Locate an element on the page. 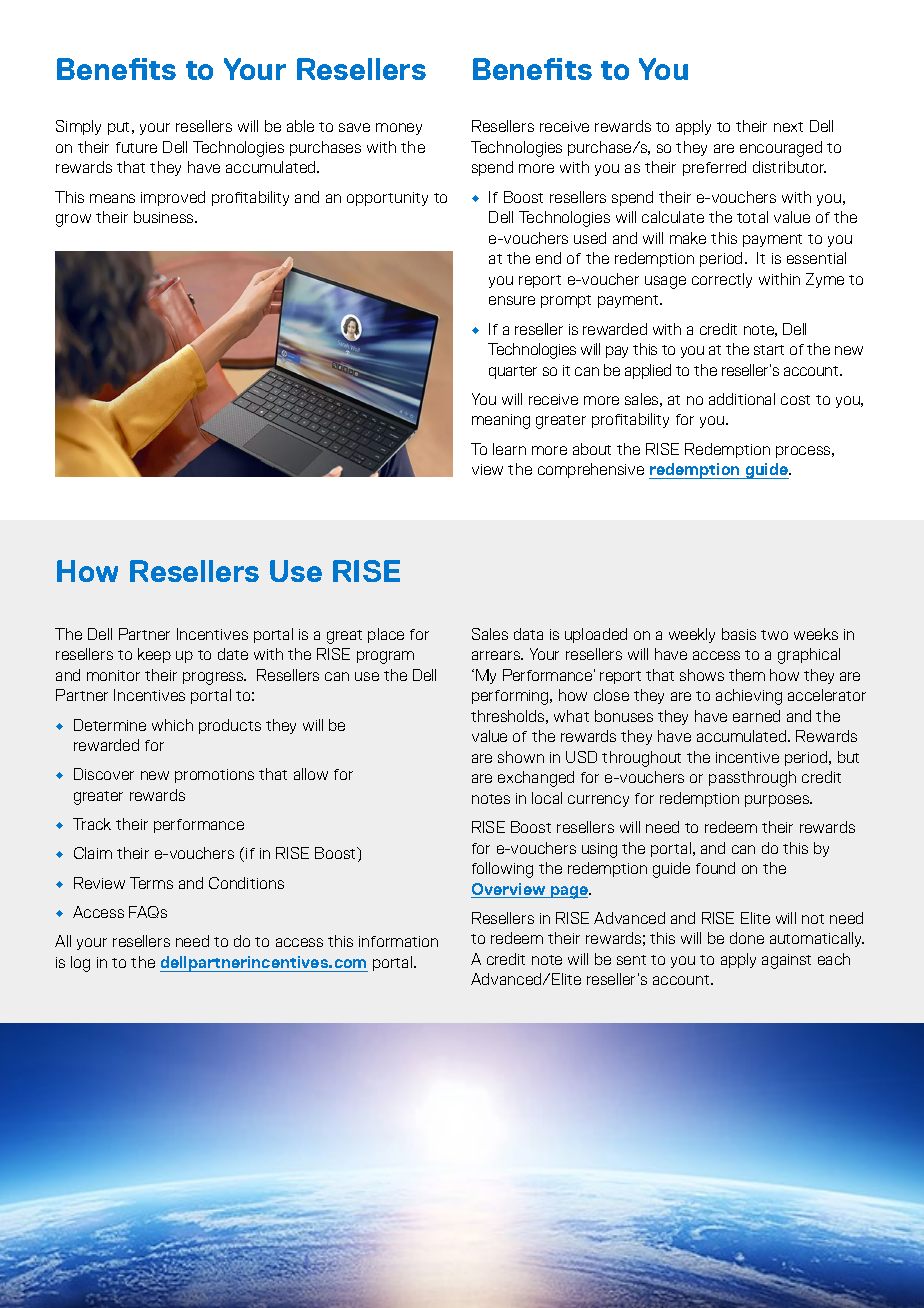 This page has height=1308, width=924. information is located at coordinates (398, 941).
